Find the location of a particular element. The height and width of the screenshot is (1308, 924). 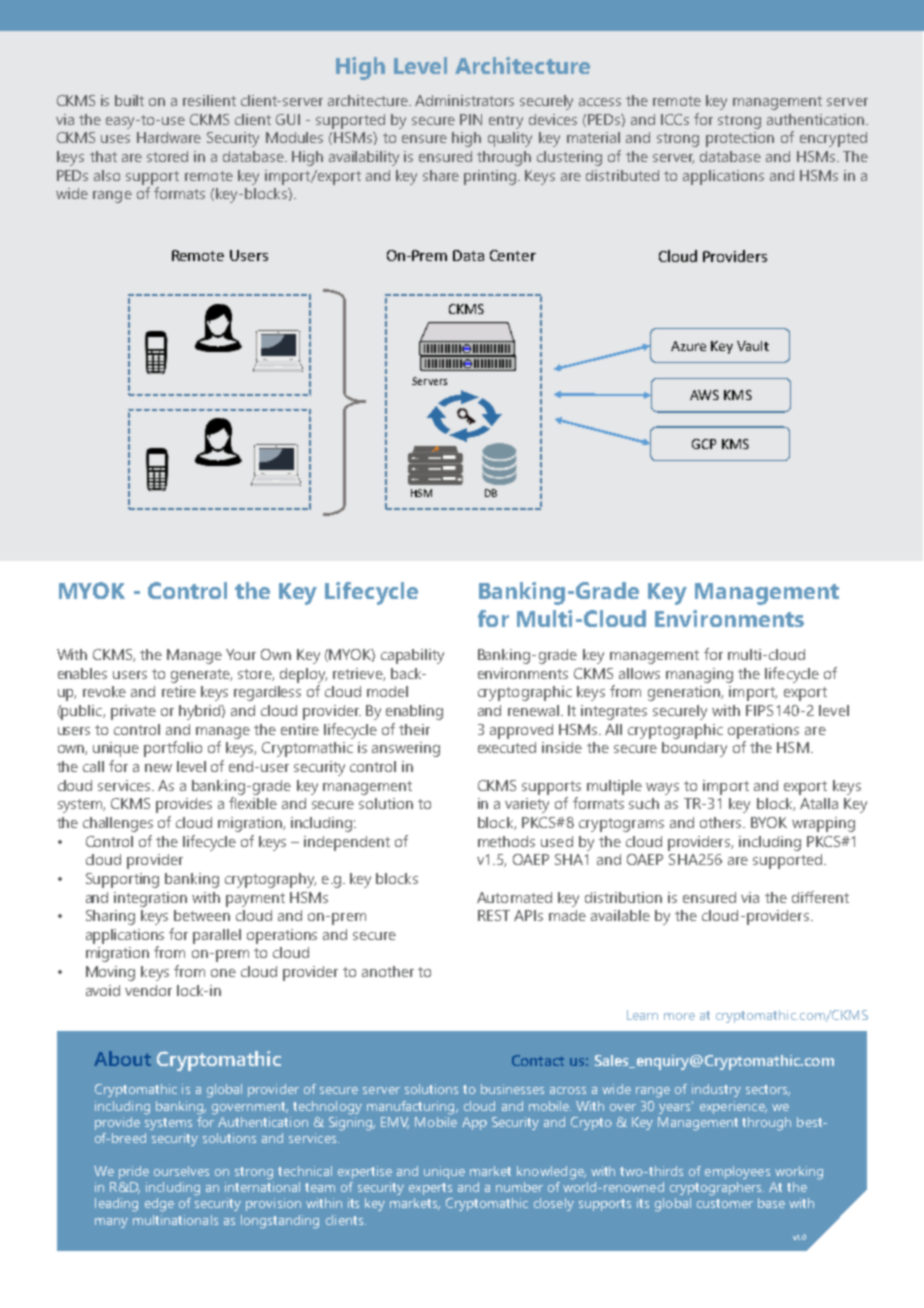

ourselves is located at coordinates (181, 1171).
